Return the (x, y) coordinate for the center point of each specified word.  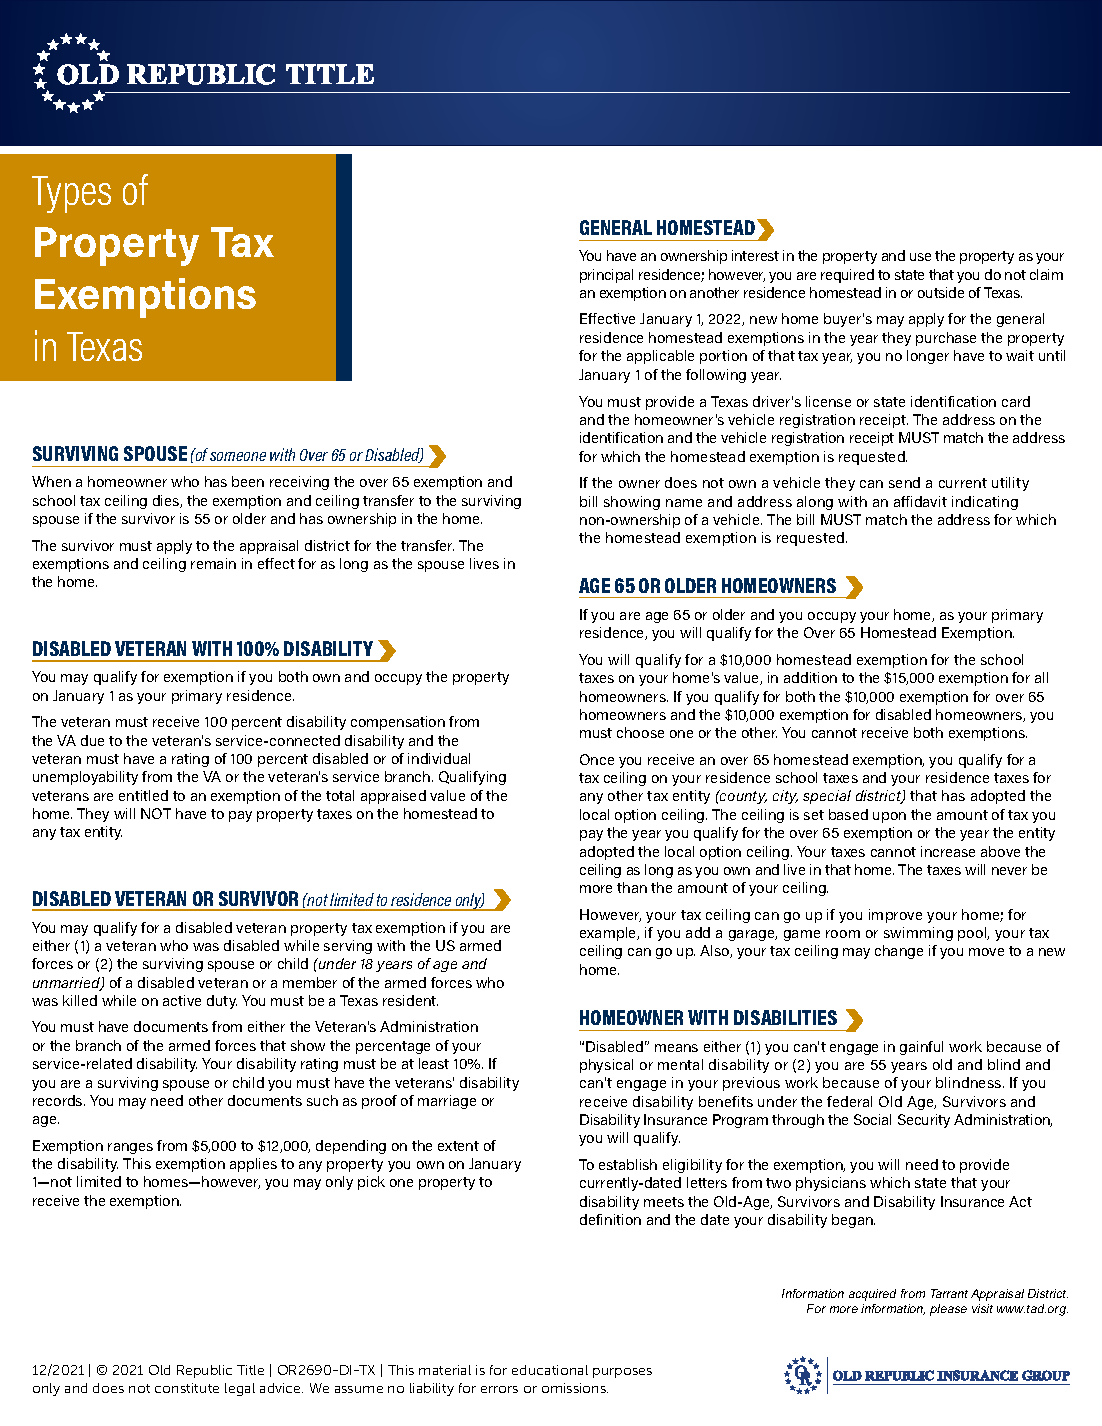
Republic (204, 1371)
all (1041, 677)
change (899, 952)
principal (606, 276)
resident (410, 1000)
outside (941, 292)
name (684, 503)
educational (550, 1370)
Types (71, 194)
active (182, 1000)
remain (213, 563)
